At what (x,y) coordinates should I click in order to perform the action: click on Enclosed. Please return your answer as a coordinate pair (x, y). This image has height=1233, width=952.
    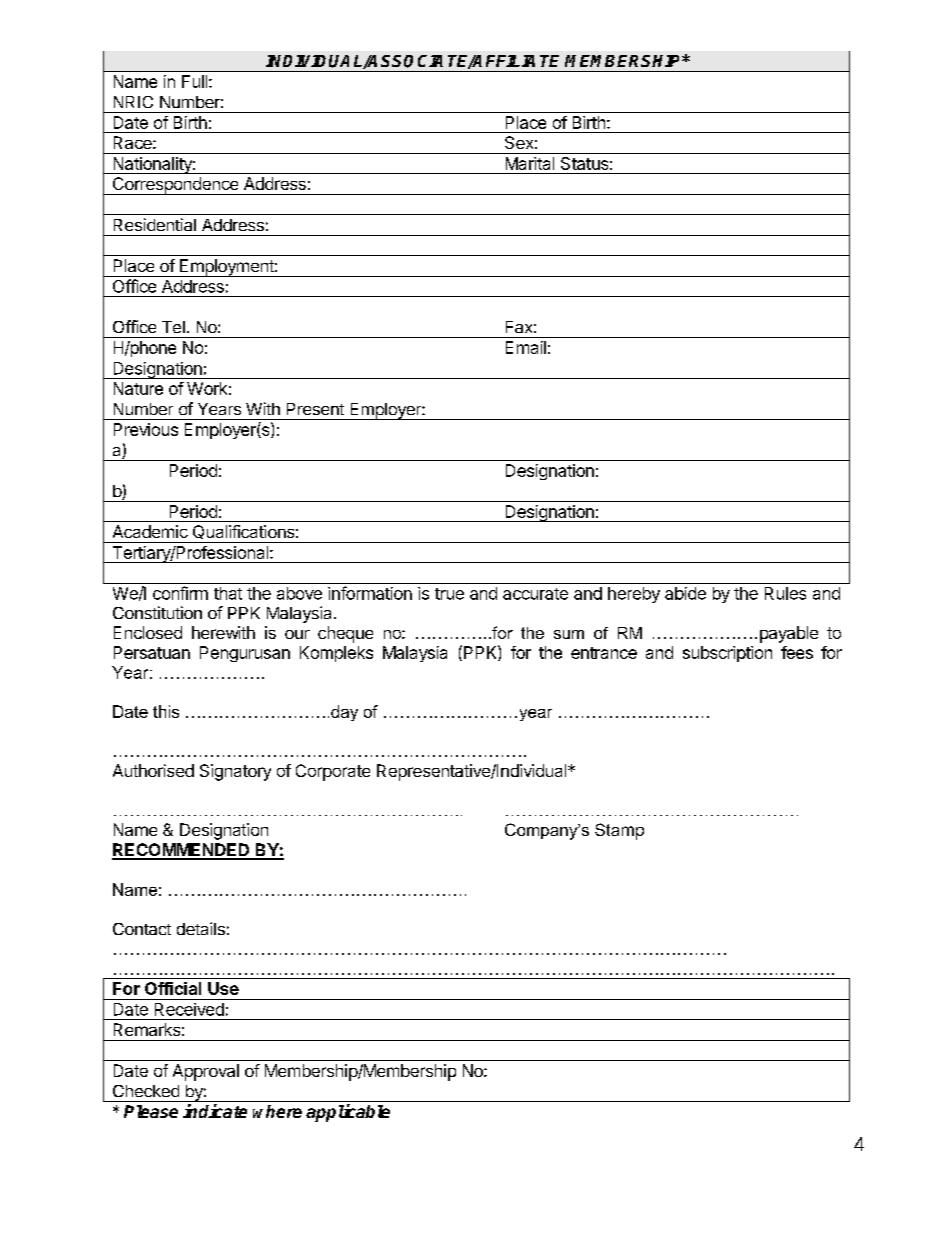
    Looking at the image, I should click on (148, 632).
